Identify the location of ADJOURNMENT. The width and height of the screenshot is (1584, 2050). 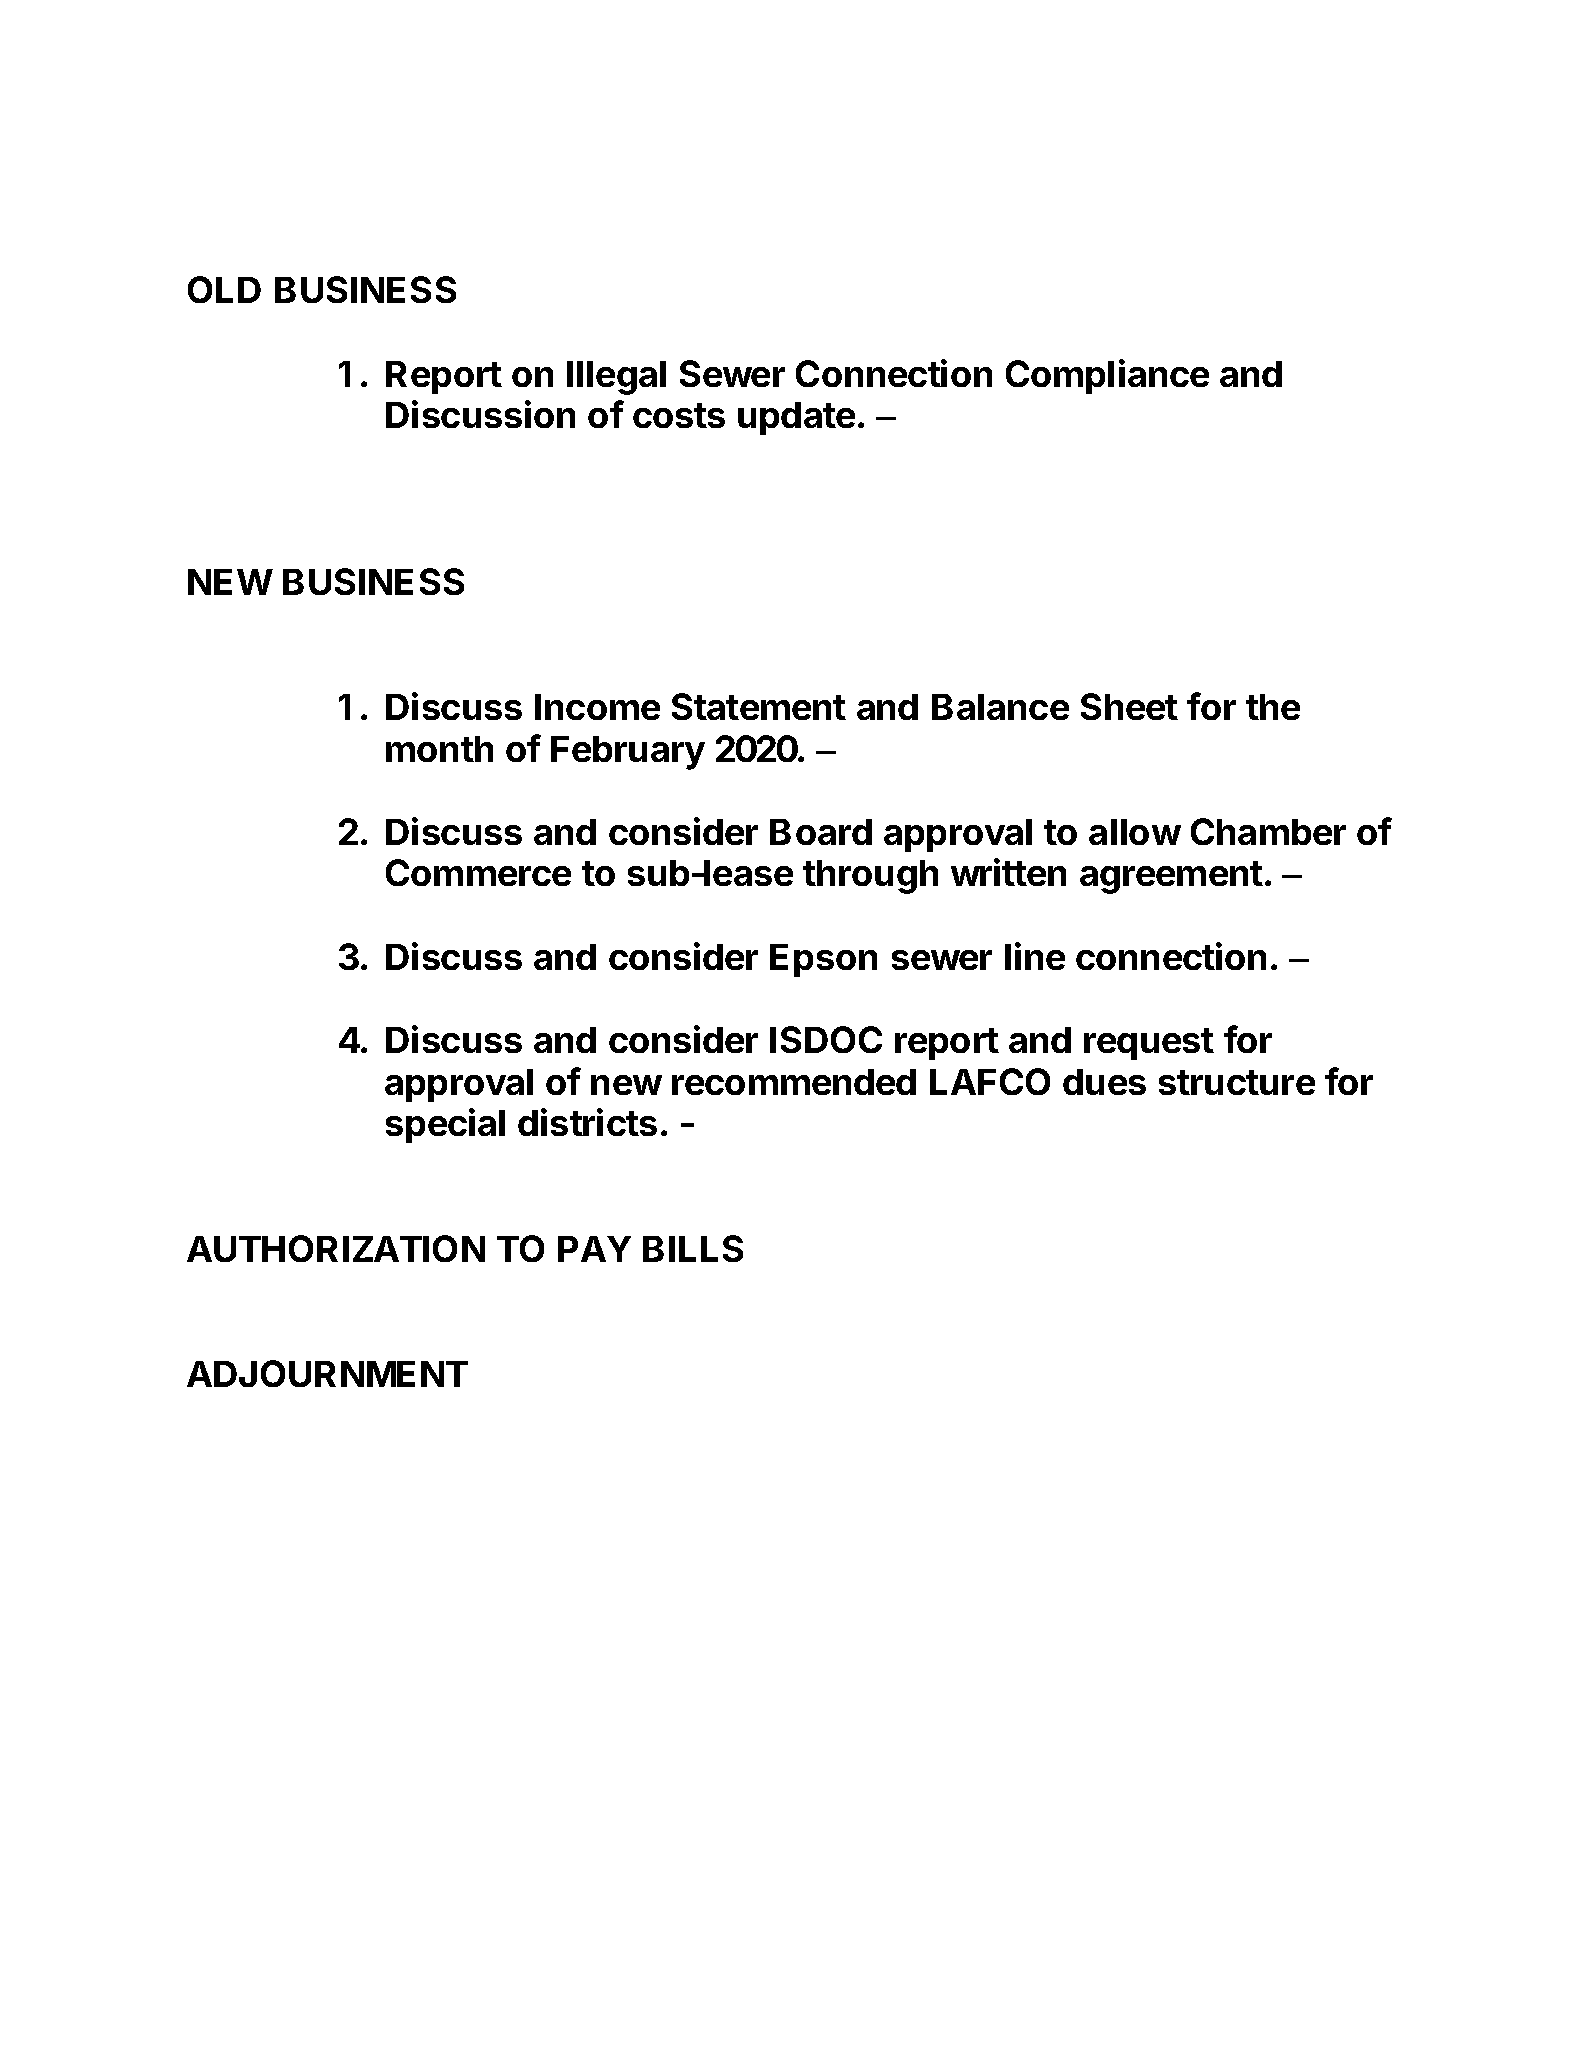
(327, 1373).
